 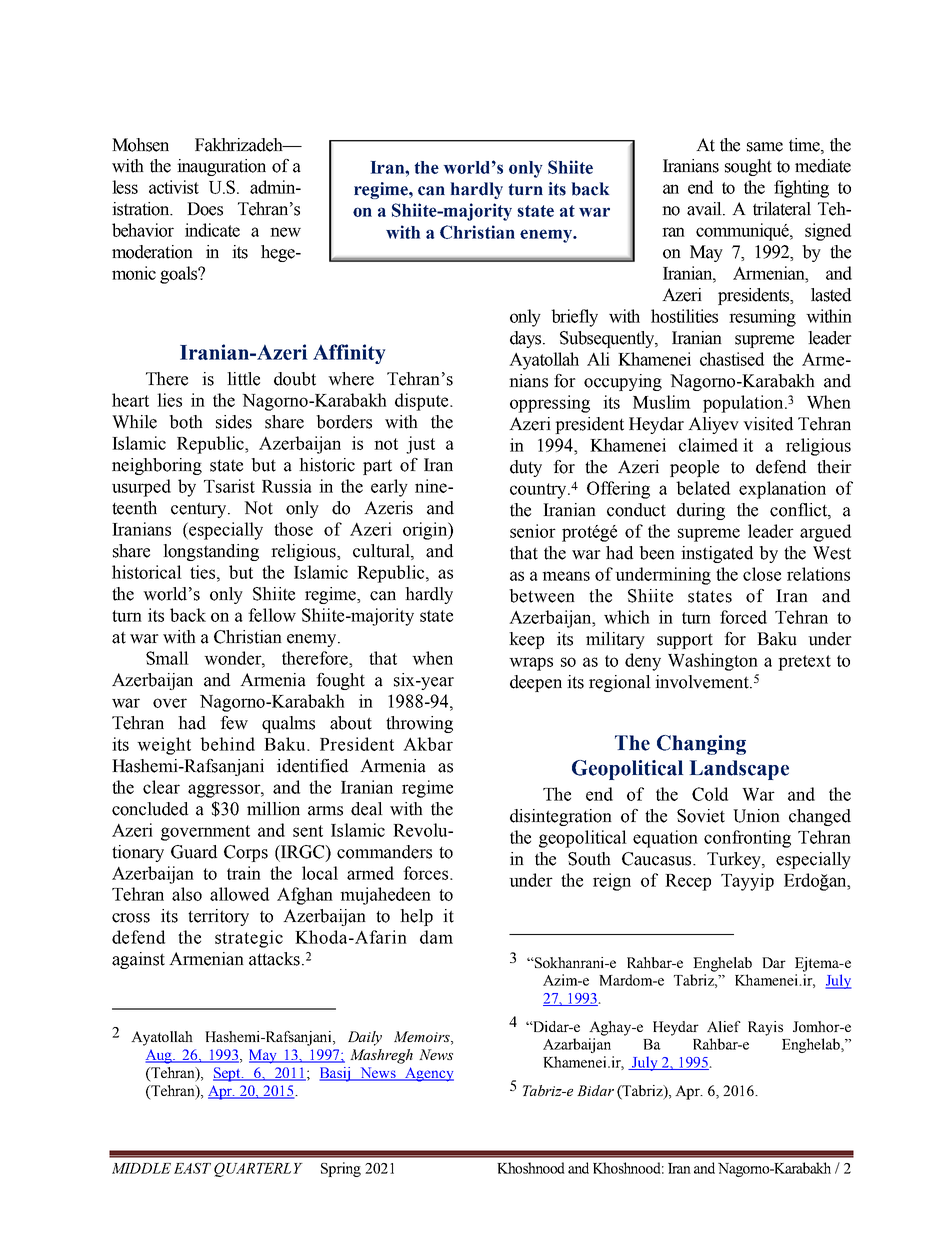 What do you see at coordinates (167, 658) in the screenshot?
I see `Small` at bounding box center [167, 658].
